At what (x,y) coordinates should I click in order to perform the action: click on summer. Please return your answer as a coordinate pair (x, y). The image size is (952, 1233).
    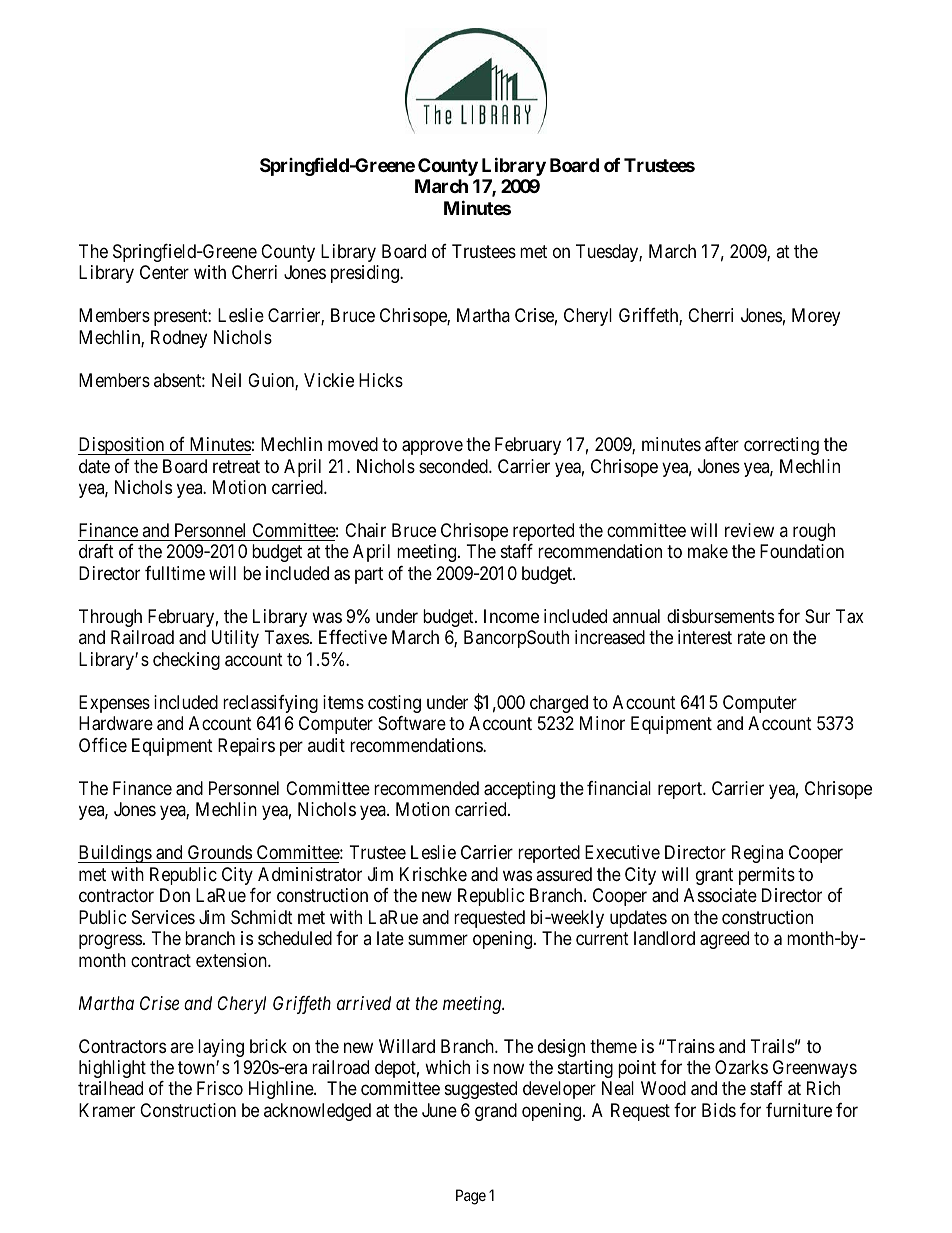
    Looking at the image, I should click on (438, 940).
